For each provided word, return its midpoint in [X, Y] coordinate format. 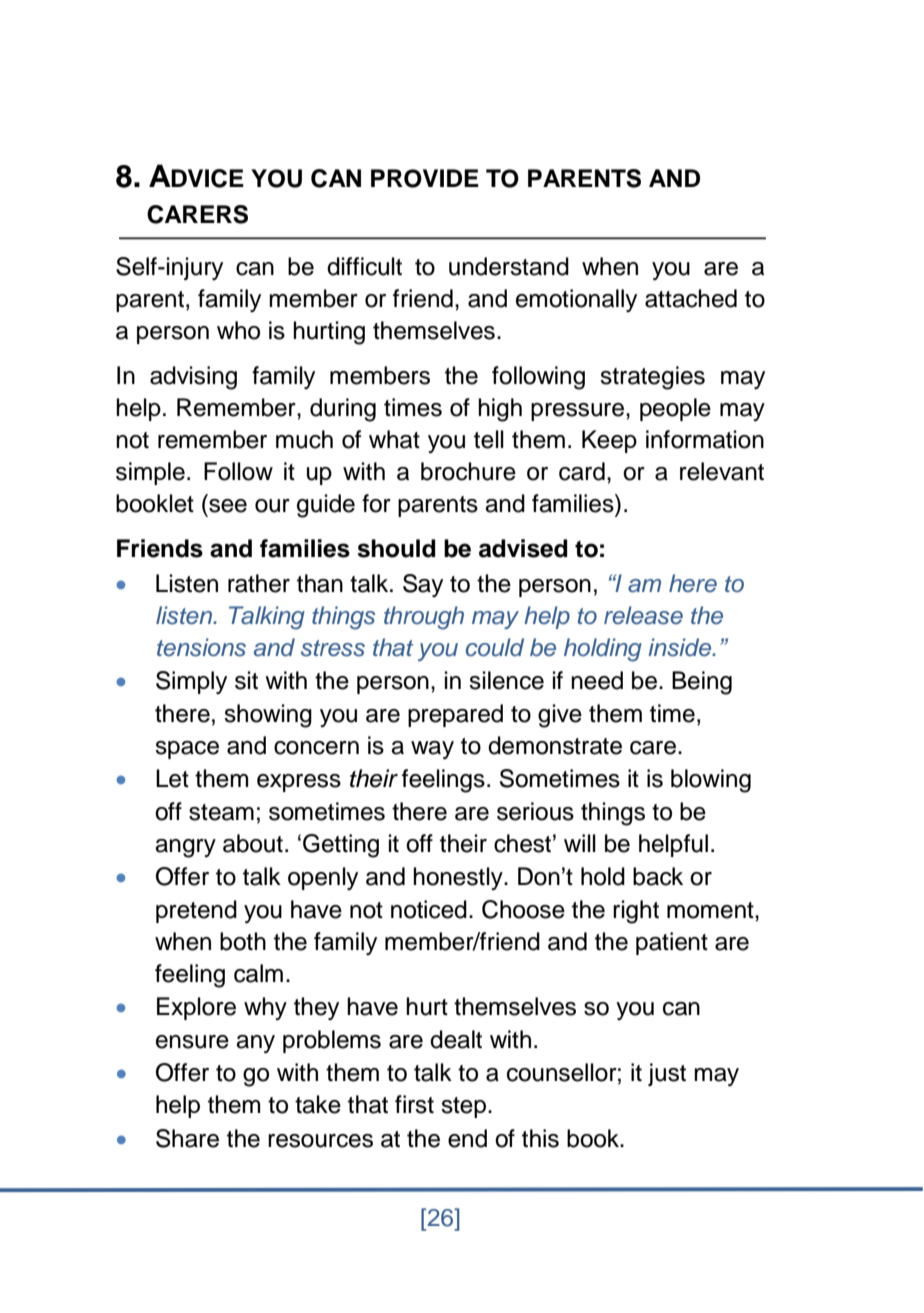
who [238, 330]
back [658, 876]
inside [681, 647]
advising [193, 378]
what [394, 439]
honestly [459, 878]
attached [691, 298]
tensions [201, 647]
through [424, 618]
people [675, 409]
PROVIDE [425, 178]
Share [187, 1138]
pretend [196, 911]
